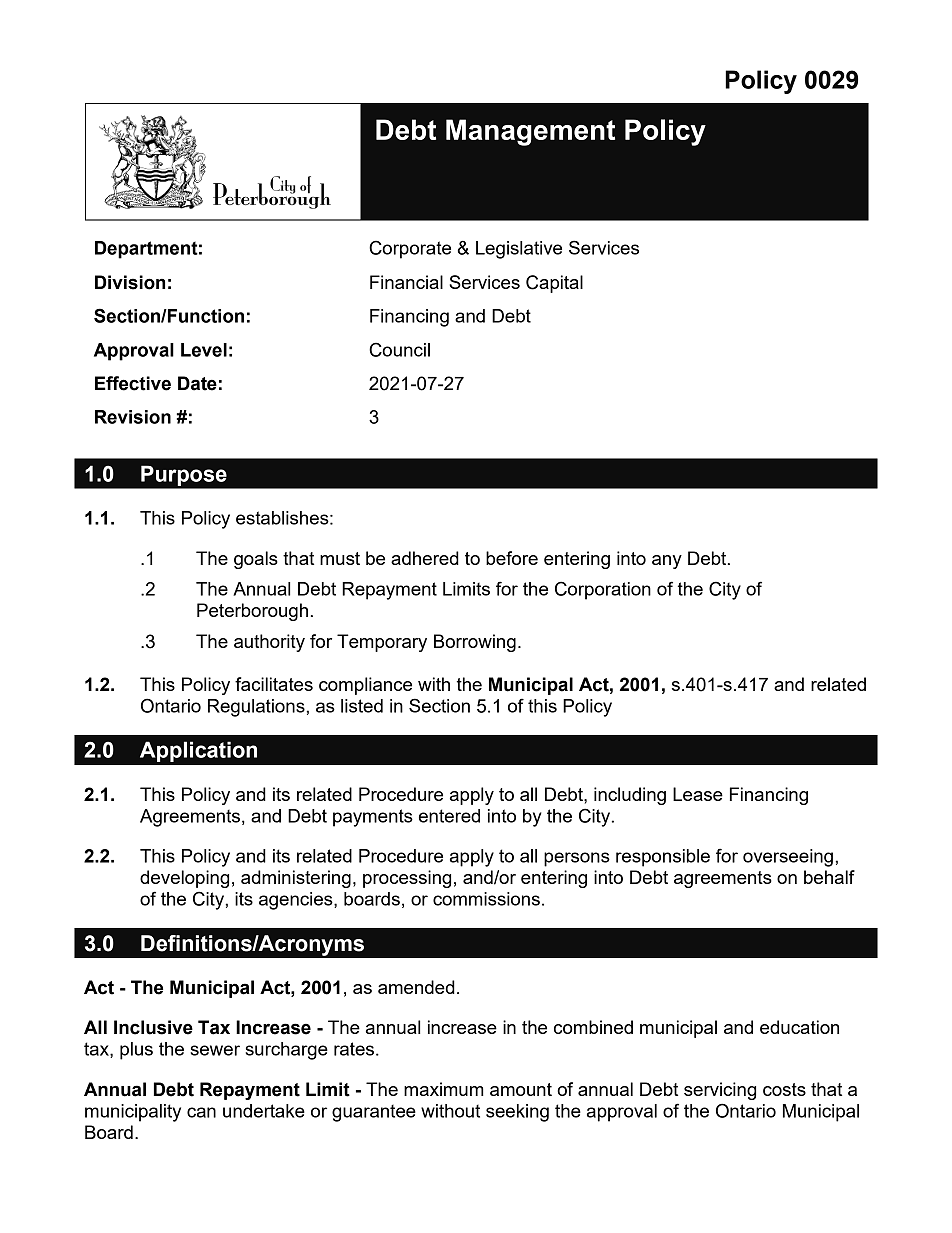  Describe the element at coordinates (201, 1112) in the page. I see `can` at that location.
